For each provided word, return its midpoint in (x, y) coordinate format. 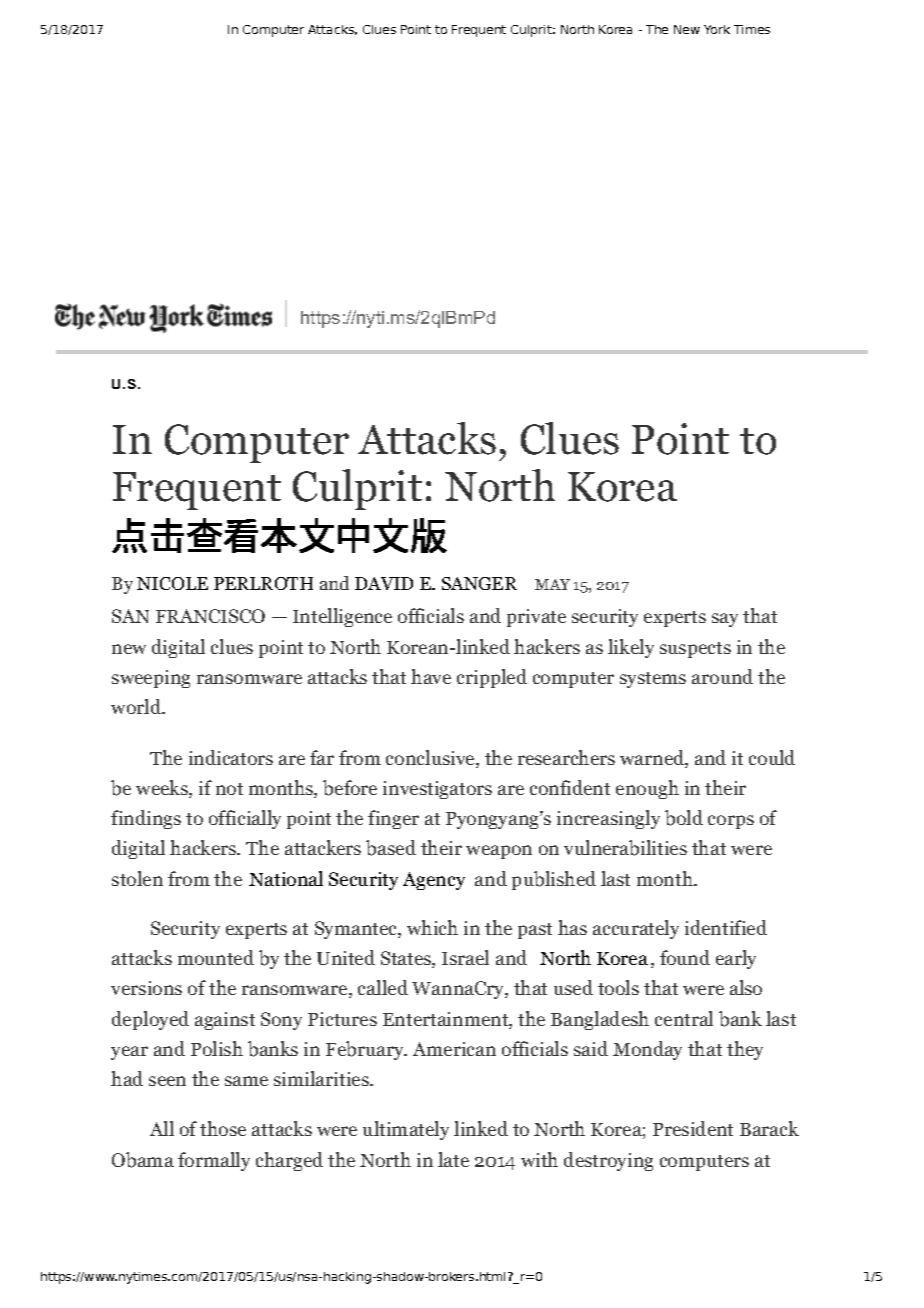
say (725, 620)
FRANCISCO (210, 616)
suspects (695, 650)
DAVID (384, 583)
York (717, 29)
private (536, 618)
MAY (552, 584)
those (223, 1128)
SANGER (479, 583)
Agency (434, 881)
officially (245, 819)
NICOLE (172, 583)
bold (684, 818)
